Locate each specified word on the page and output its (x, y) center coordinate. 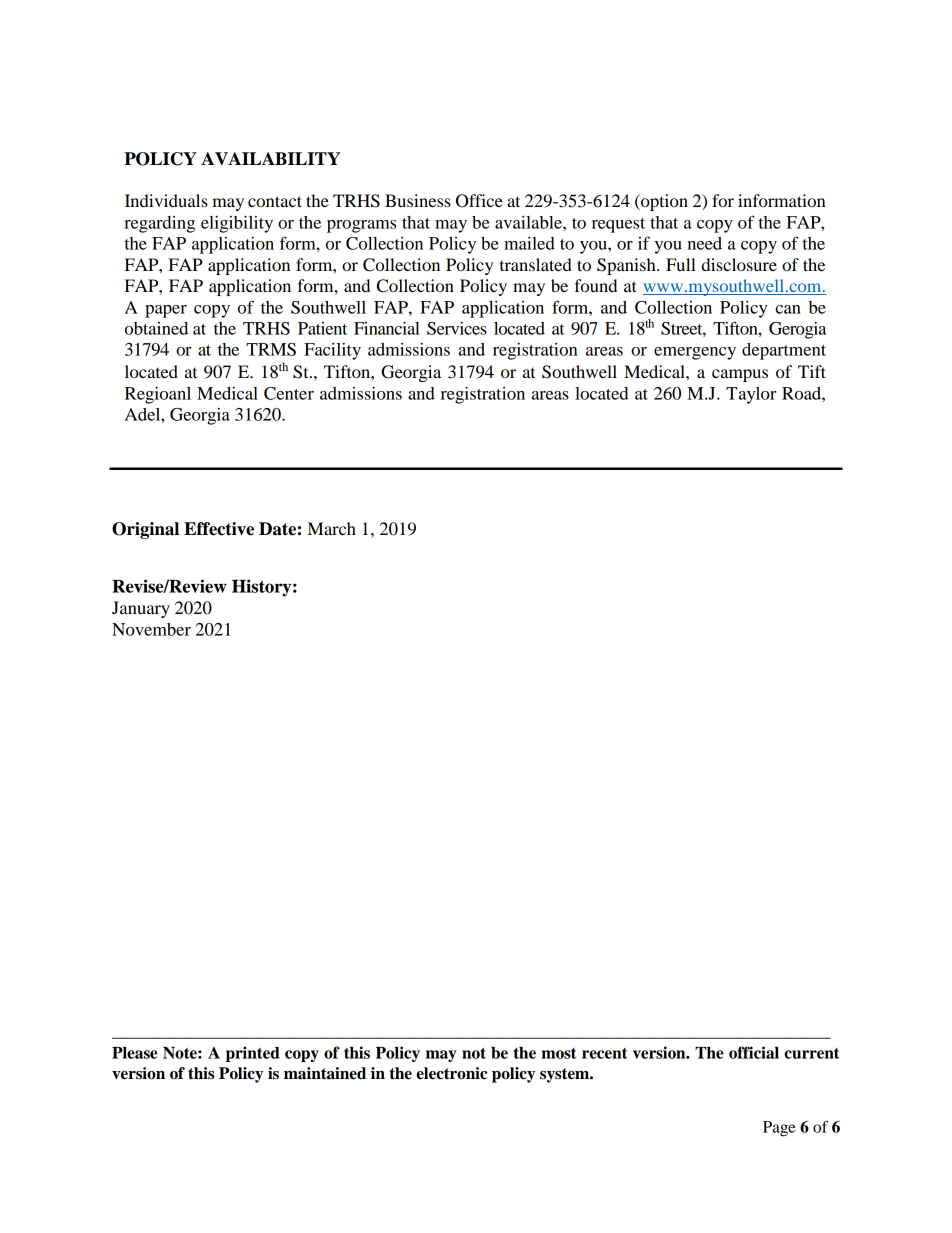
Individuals (166, 200)
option (663, 202)
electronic (451, 1073)
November (151, 629)
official (754, 1052)
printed (253, 1054)
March (332, 528)
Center (289, 393)
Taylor (751, 395)
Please (134, 1053)
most (558, 1053)
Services (457, 328)
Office (479, 201)
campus (740, 375)
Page (779, 1129)
